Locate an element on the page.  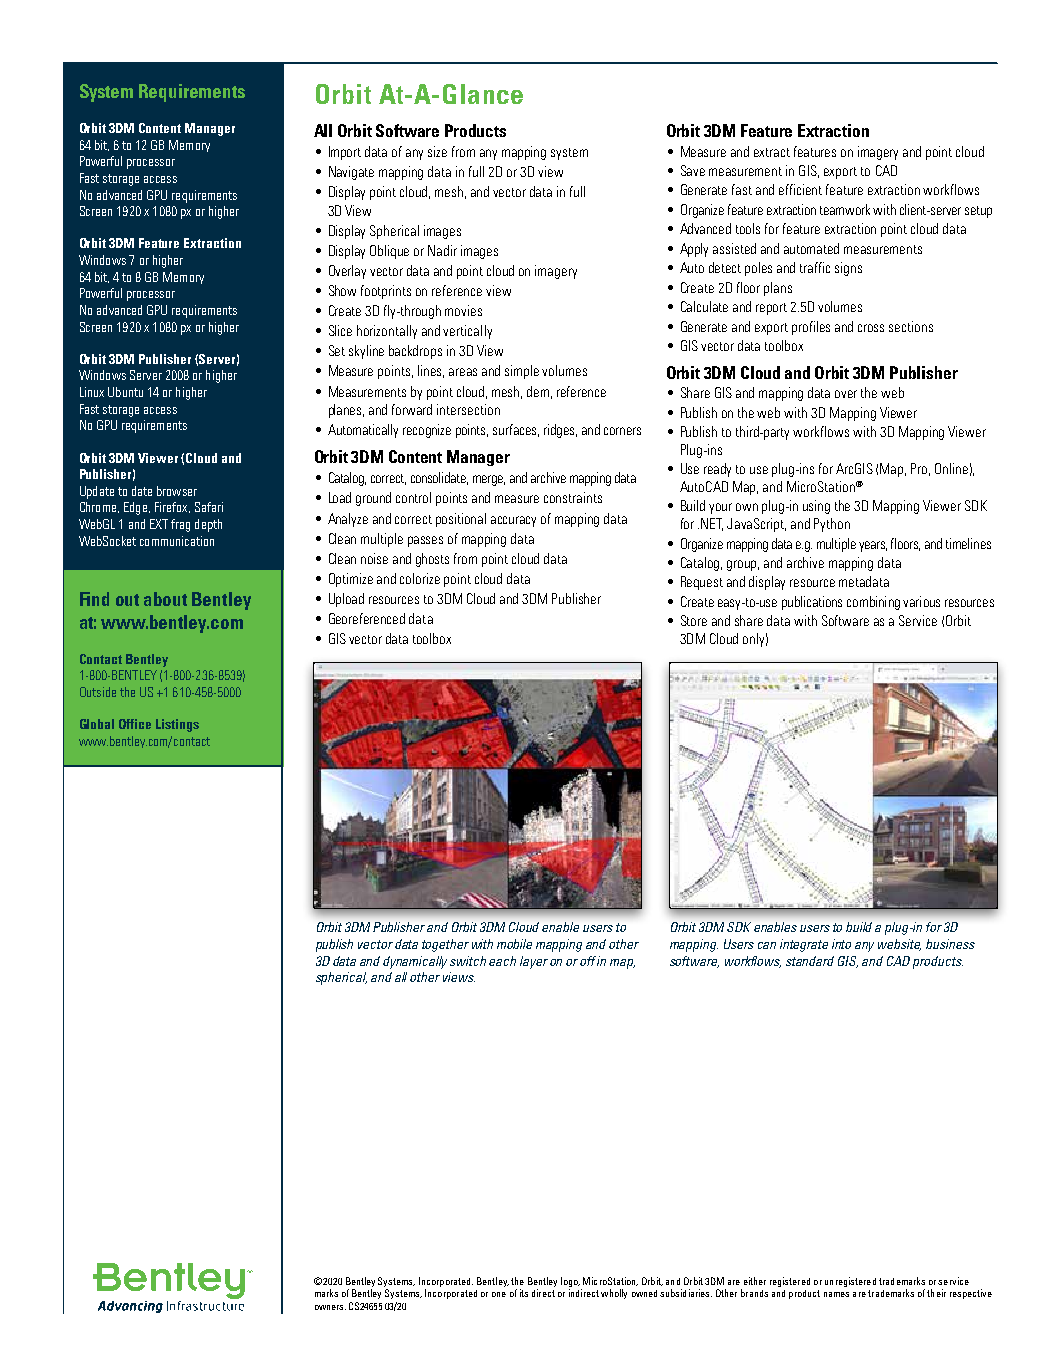
combining is located at coordinates (873, 603).
